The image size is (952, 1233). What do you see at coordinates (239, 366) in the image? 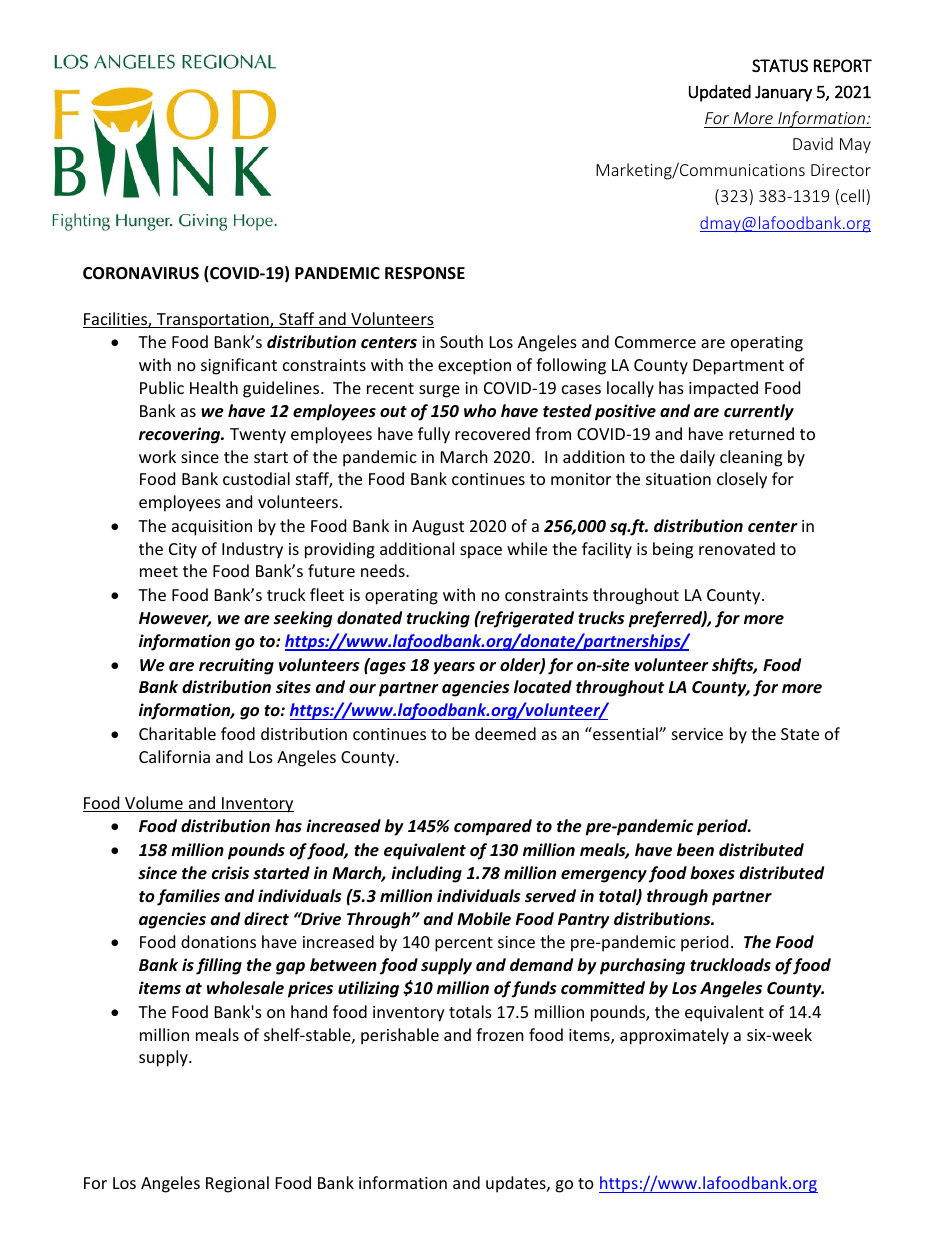
I see `significant` at bounding box center [239, 366].
